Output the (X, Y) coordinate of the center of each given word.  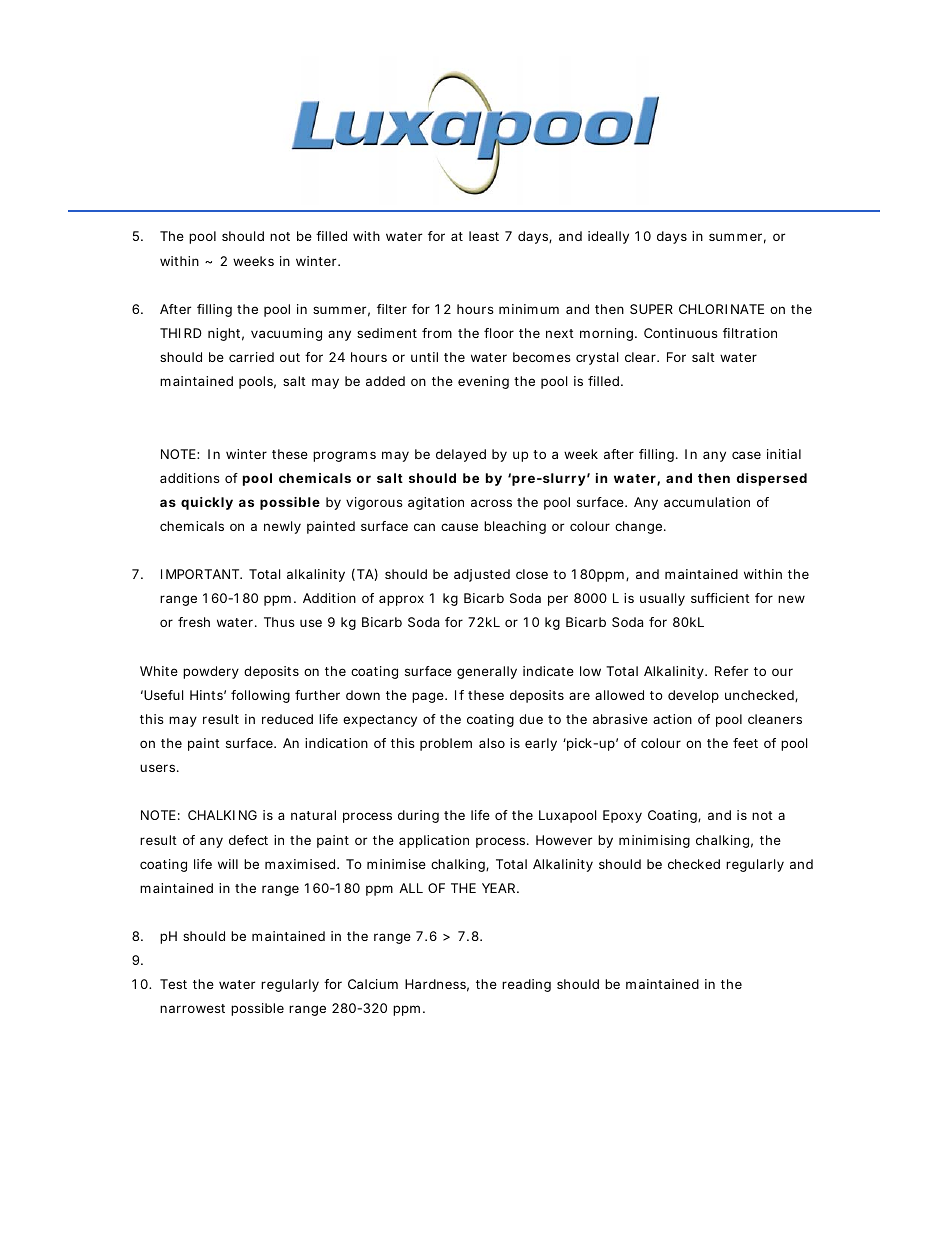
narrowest (192, 1008)
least (484, 236)
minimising (654, 841)
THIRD (181, 333)
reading (526, 985)
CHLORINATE (721, 309)
